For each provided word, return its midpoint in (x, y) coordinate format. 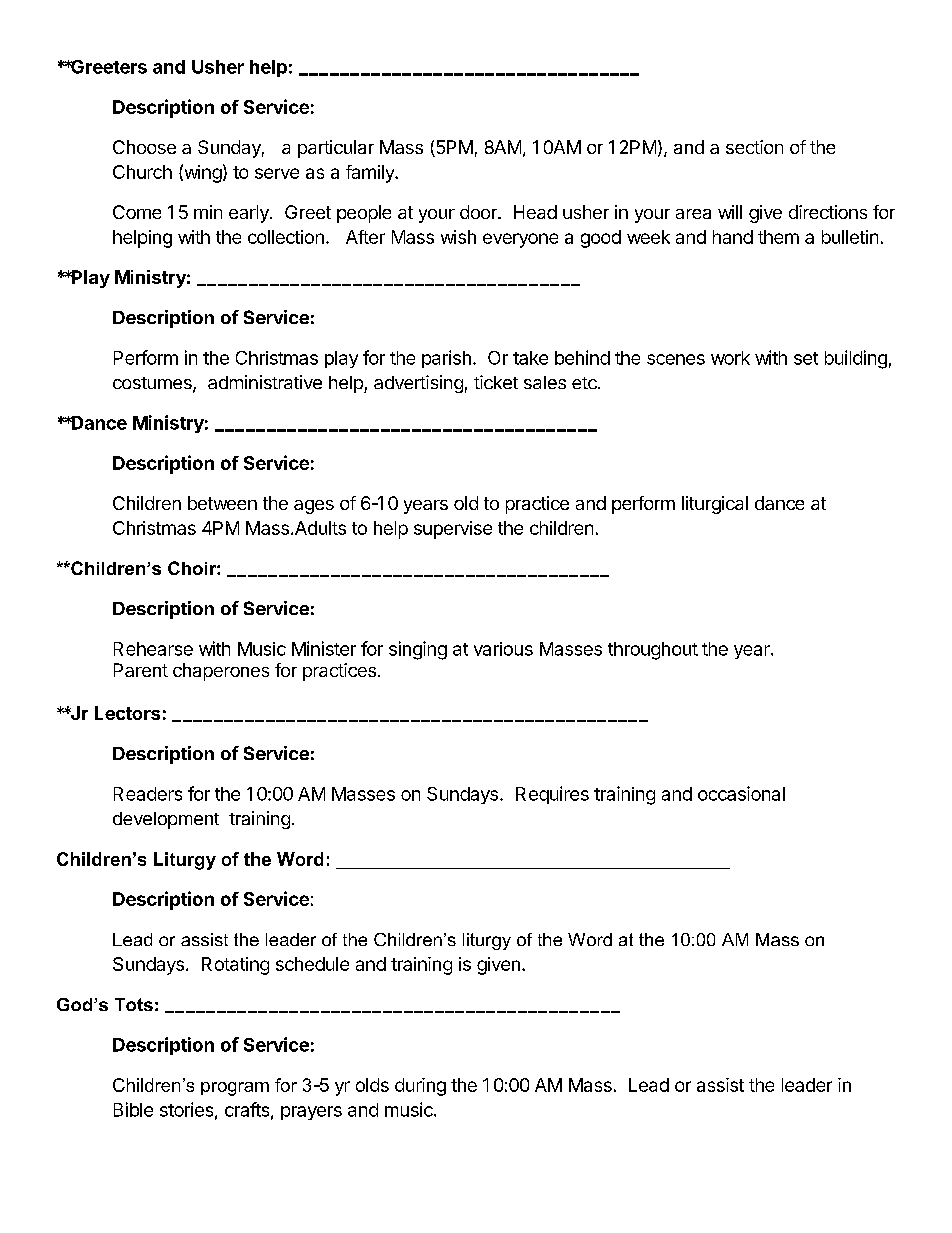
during (420, 1087)
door (479, 212)
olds (372, 1085)
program (235, 1089)
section (754, 147)
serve (277, 173)
